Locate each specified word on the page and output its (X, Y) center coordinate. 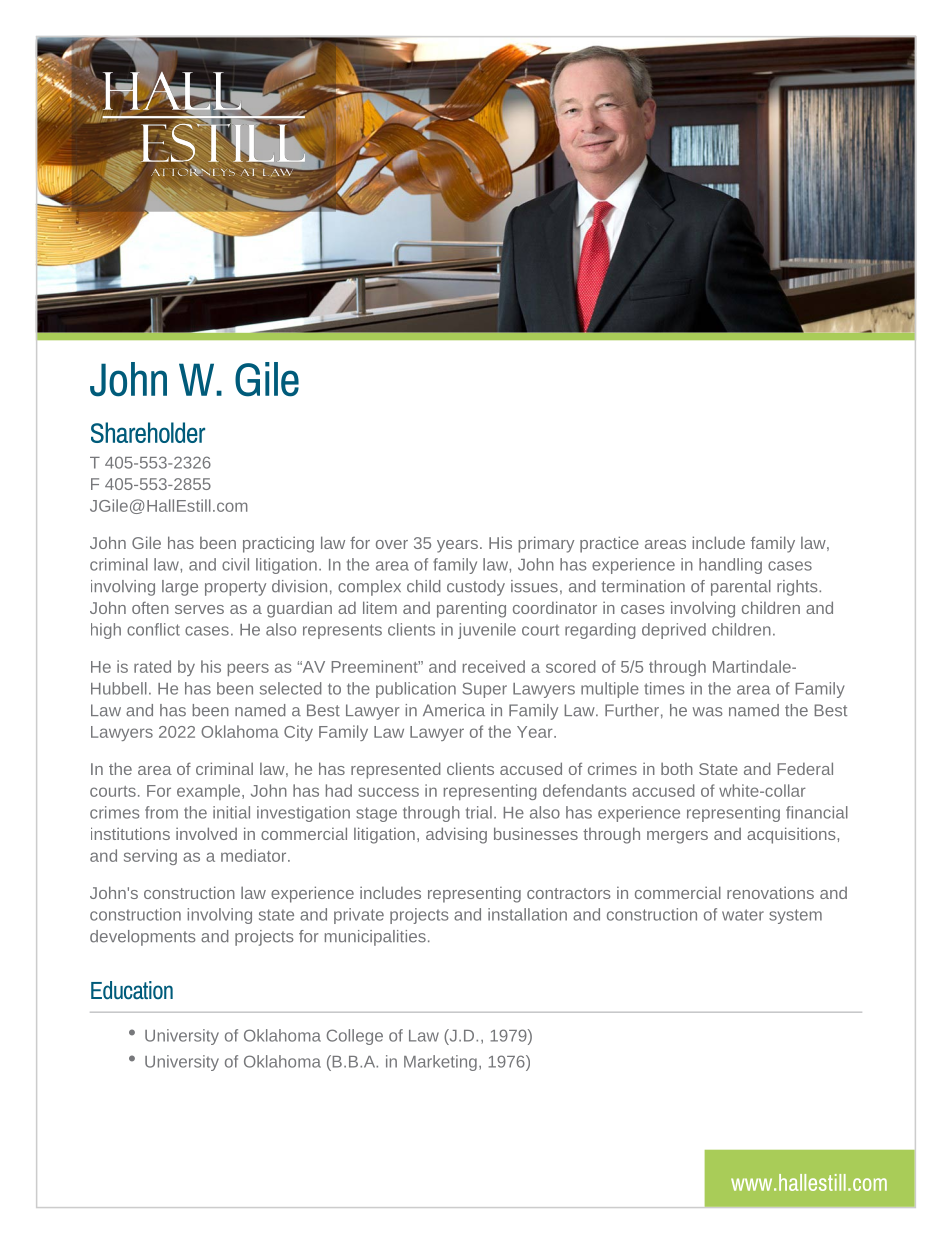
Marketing (440, 1063)
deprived (674, 631)
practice (609, 544)
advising (456, 835)
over (392, 544)
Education (132, 990)
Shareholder (148, 432)
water (743, 915)
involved (206, 833)
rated (152, 666)
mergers (677, 837)
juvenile (487, 631)
